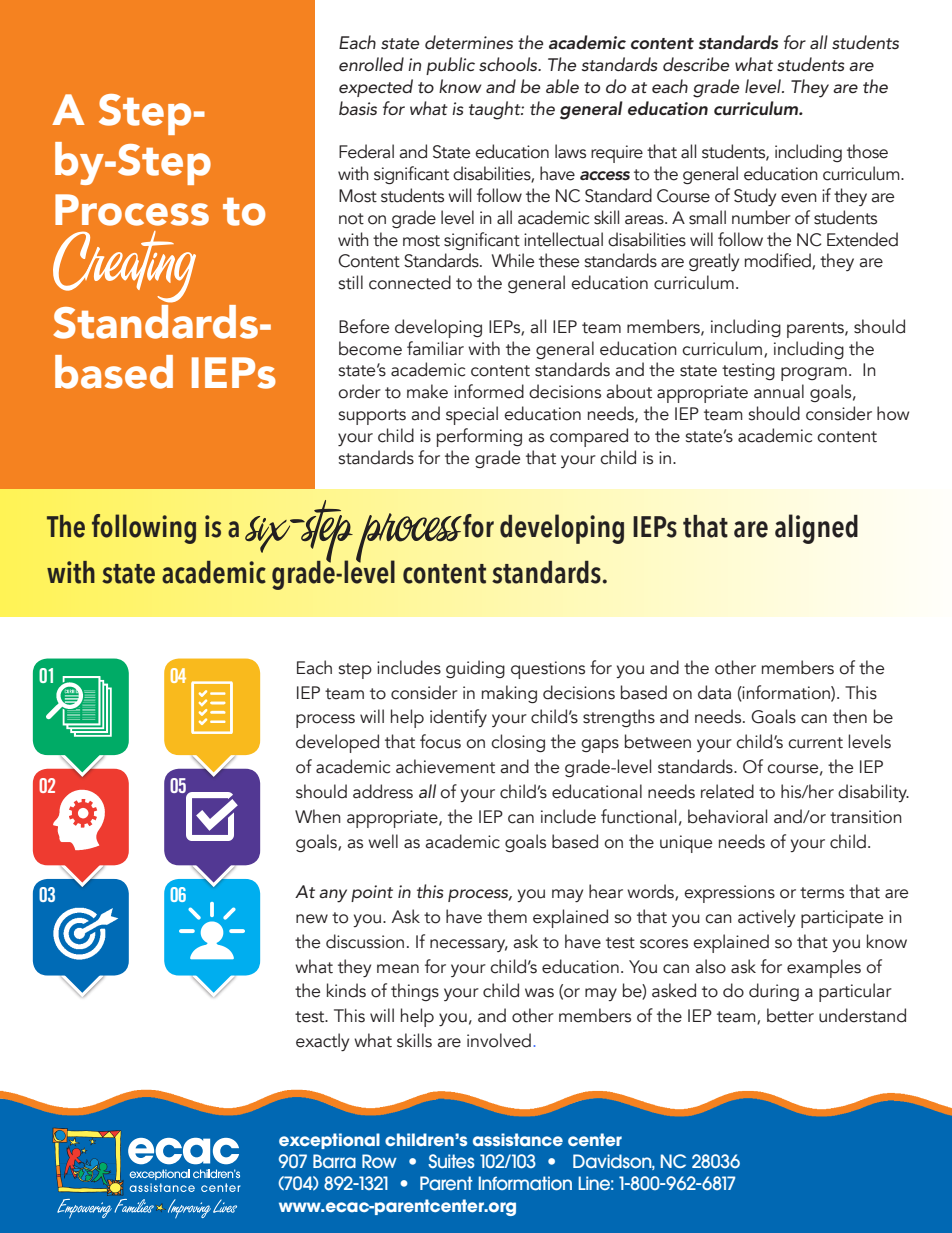 Image resolution: width=952 pixels, height=1233 pixels. What do you see at coordinates (816, 529) in the screenshot?
I see `aligned` at bounding box center [816, 529].
